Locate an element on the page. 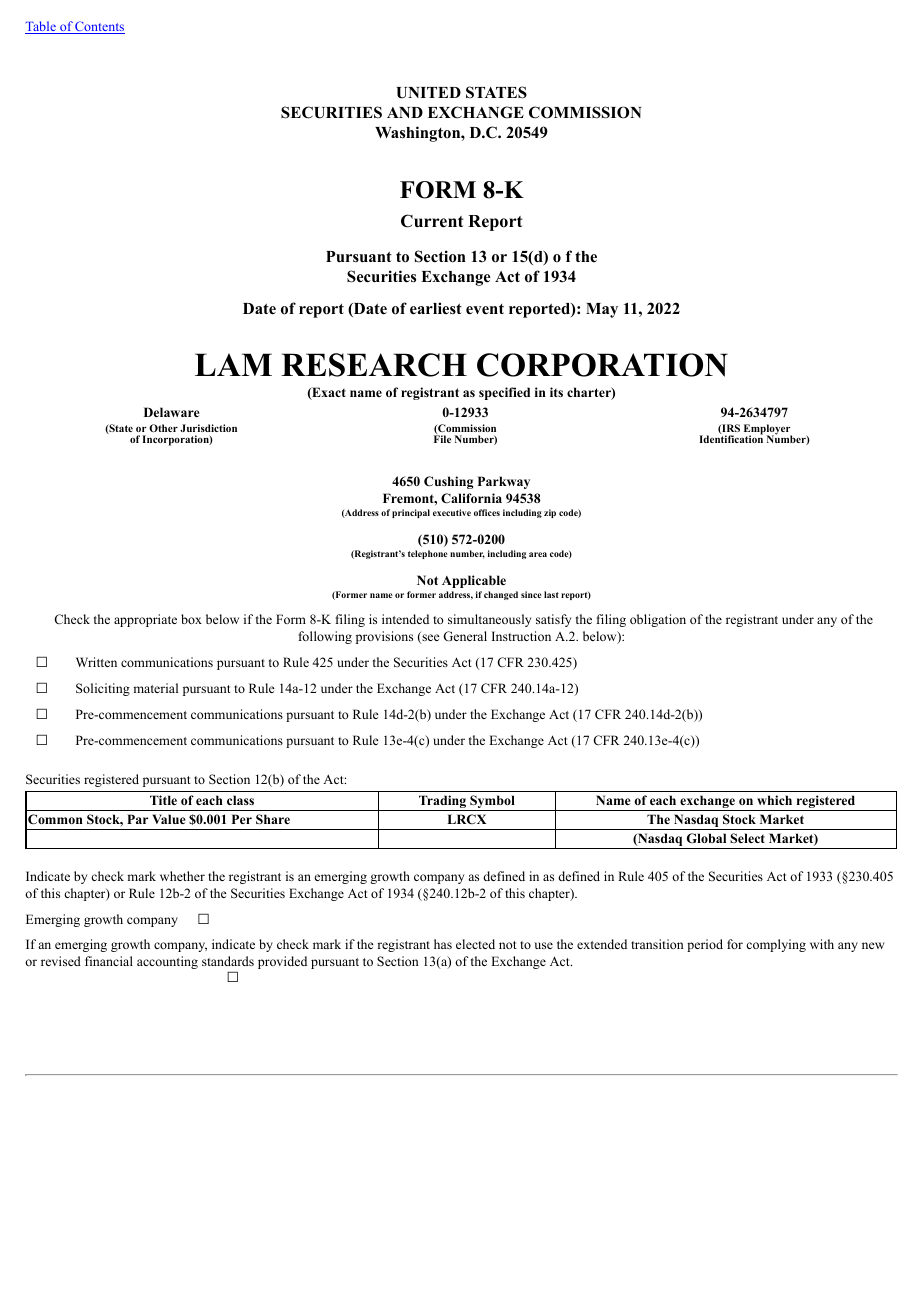 Image resolution: width=924 pixels, height=1308 pixels. Identification is located at coordinates (731, 438).
